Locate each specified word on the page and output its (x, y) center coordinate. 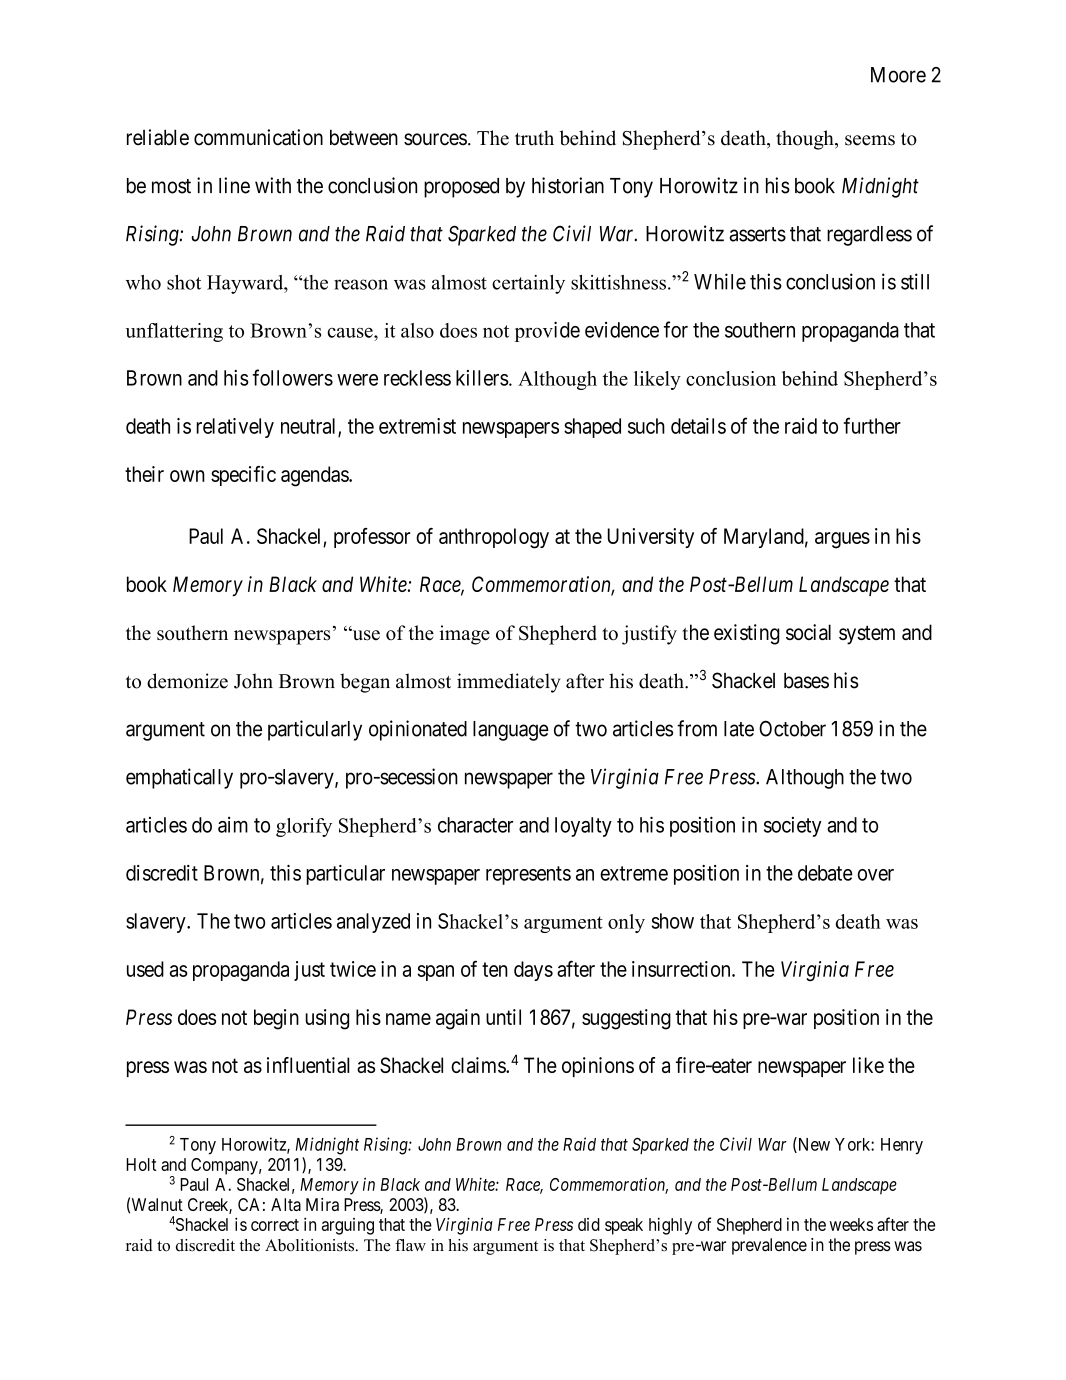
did (589, 1224)
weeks (851, 1224)
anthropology (494, 538)
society (793, 827)
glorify (304, 827)
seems (870, 140)
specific (243, 476)
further (872, 425)
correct (275, 1225)
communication (258, 137)
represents (528, 875)
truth (534, 138)
